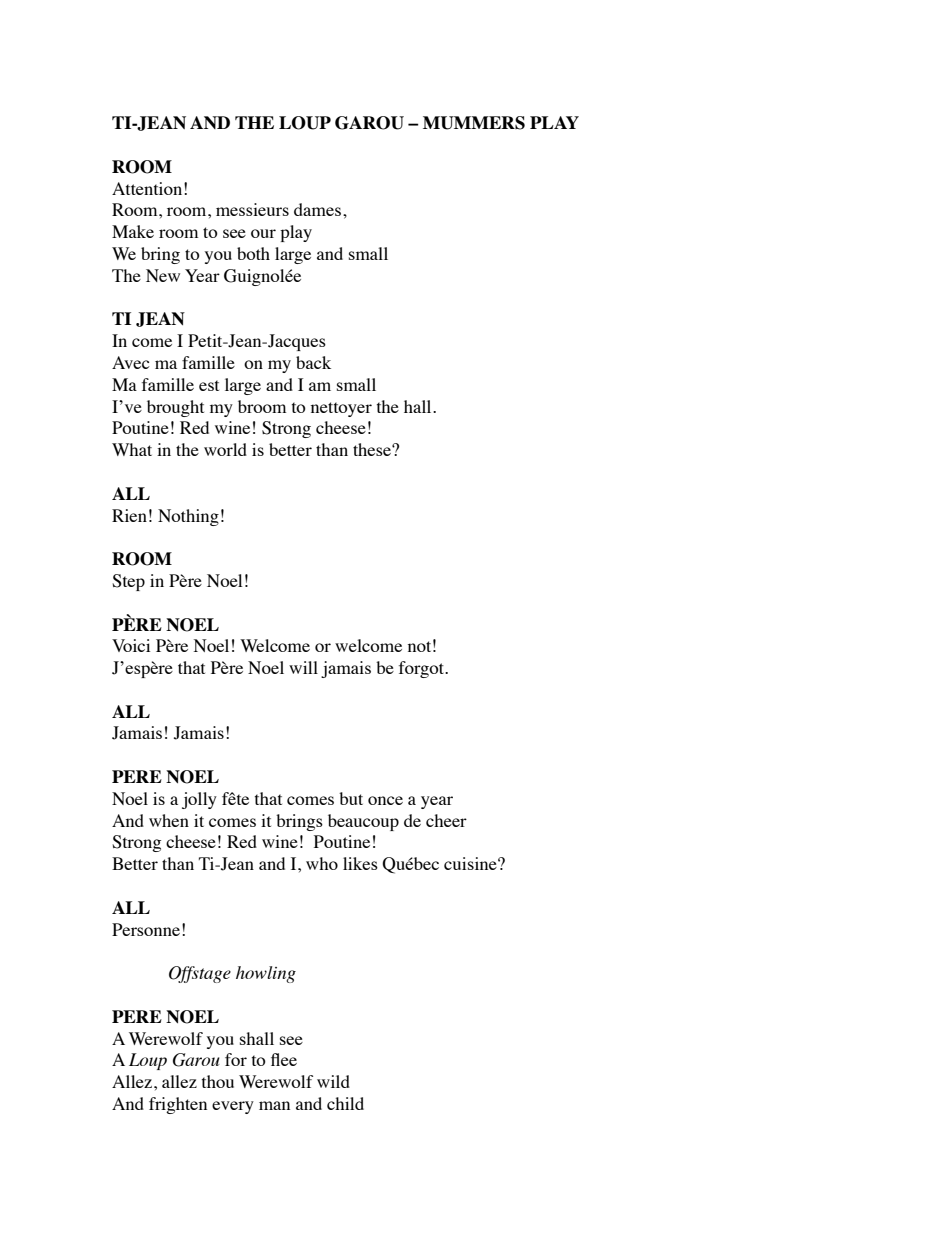 This screenshot has width=952, height=1233. I want to click on when, so click(169, 820).
